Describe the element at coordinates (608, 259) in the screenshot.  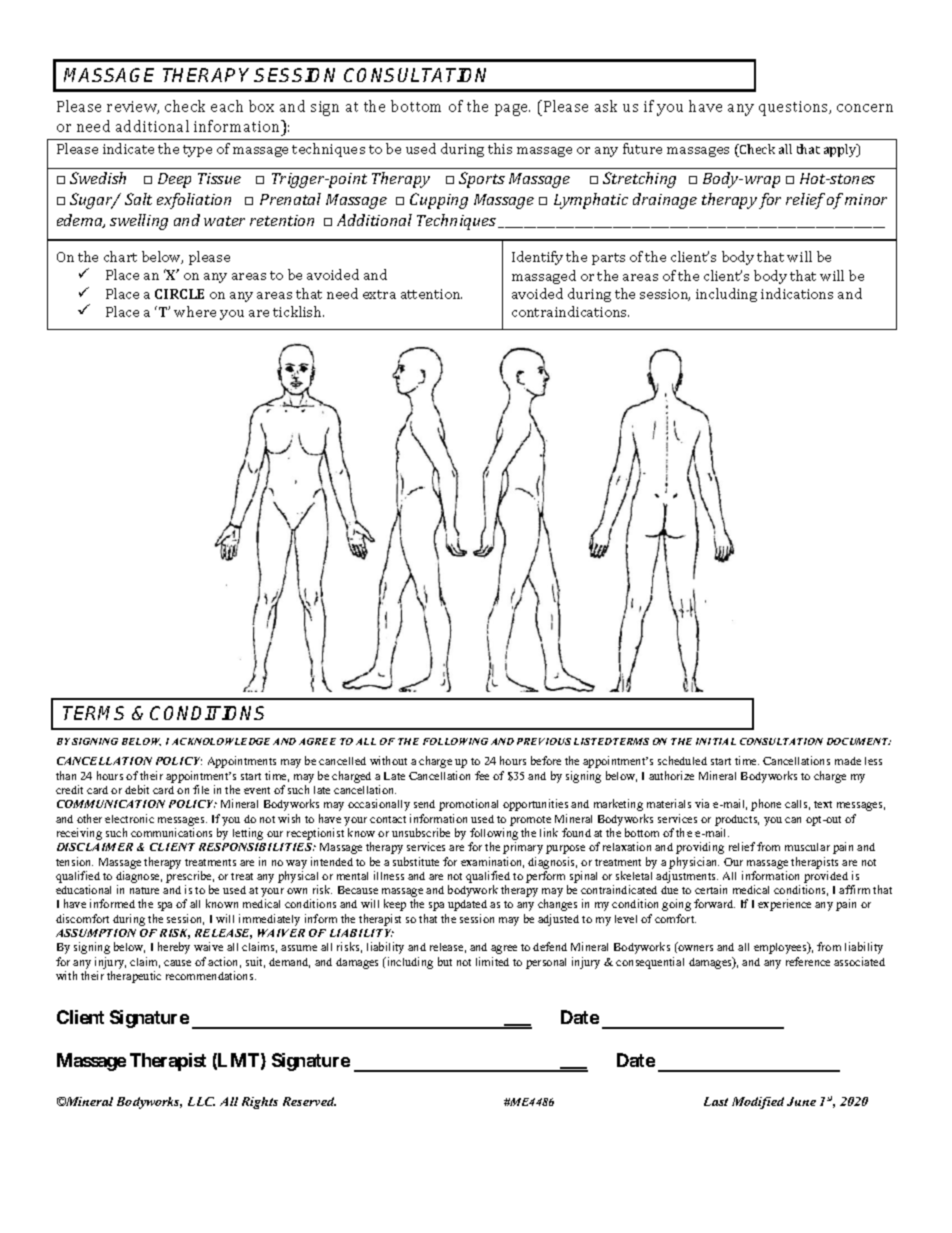
I see `parts` at that location.
